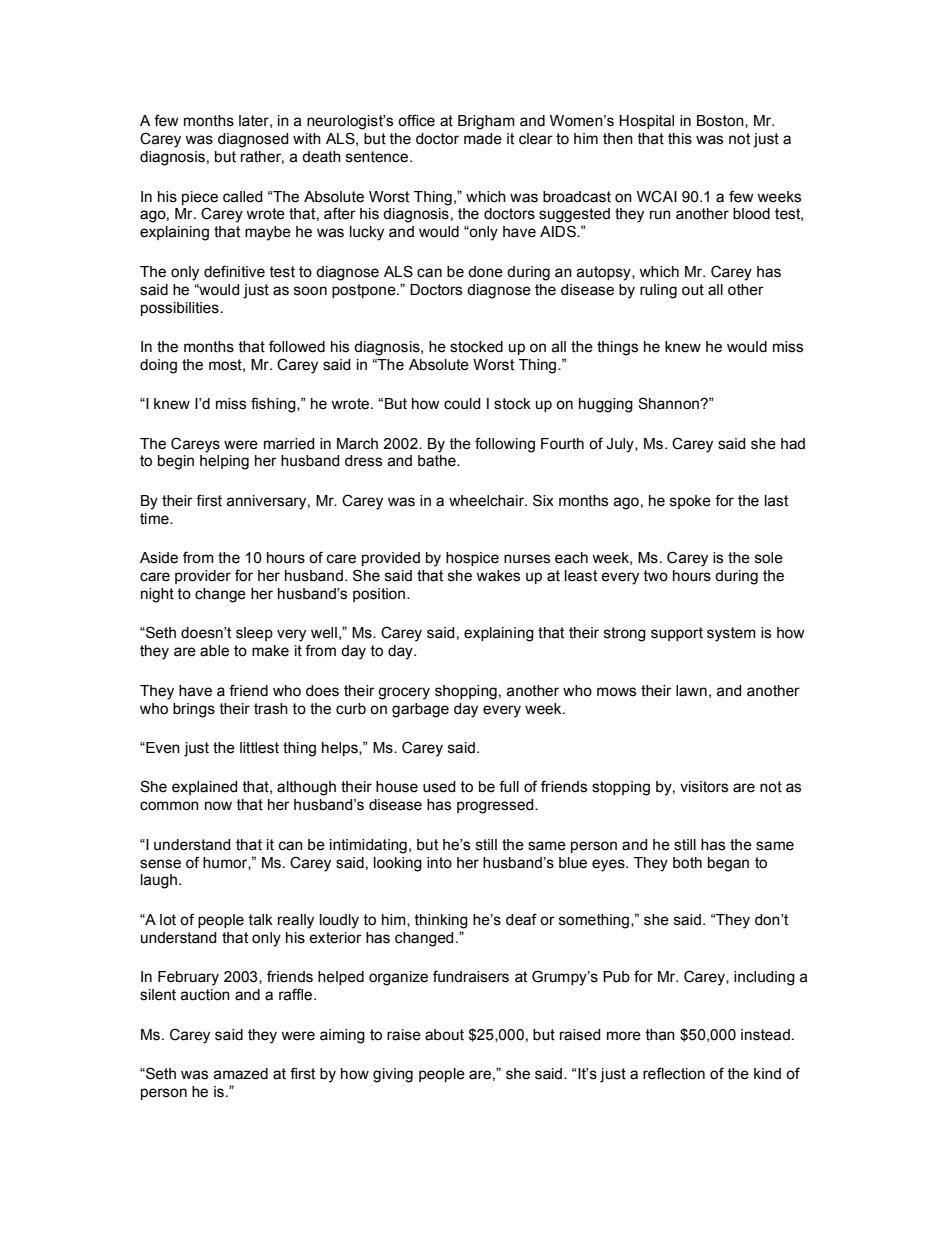 The width and height of the screenshot is (952, 1233). I want to click on made, so click(483, 139).
